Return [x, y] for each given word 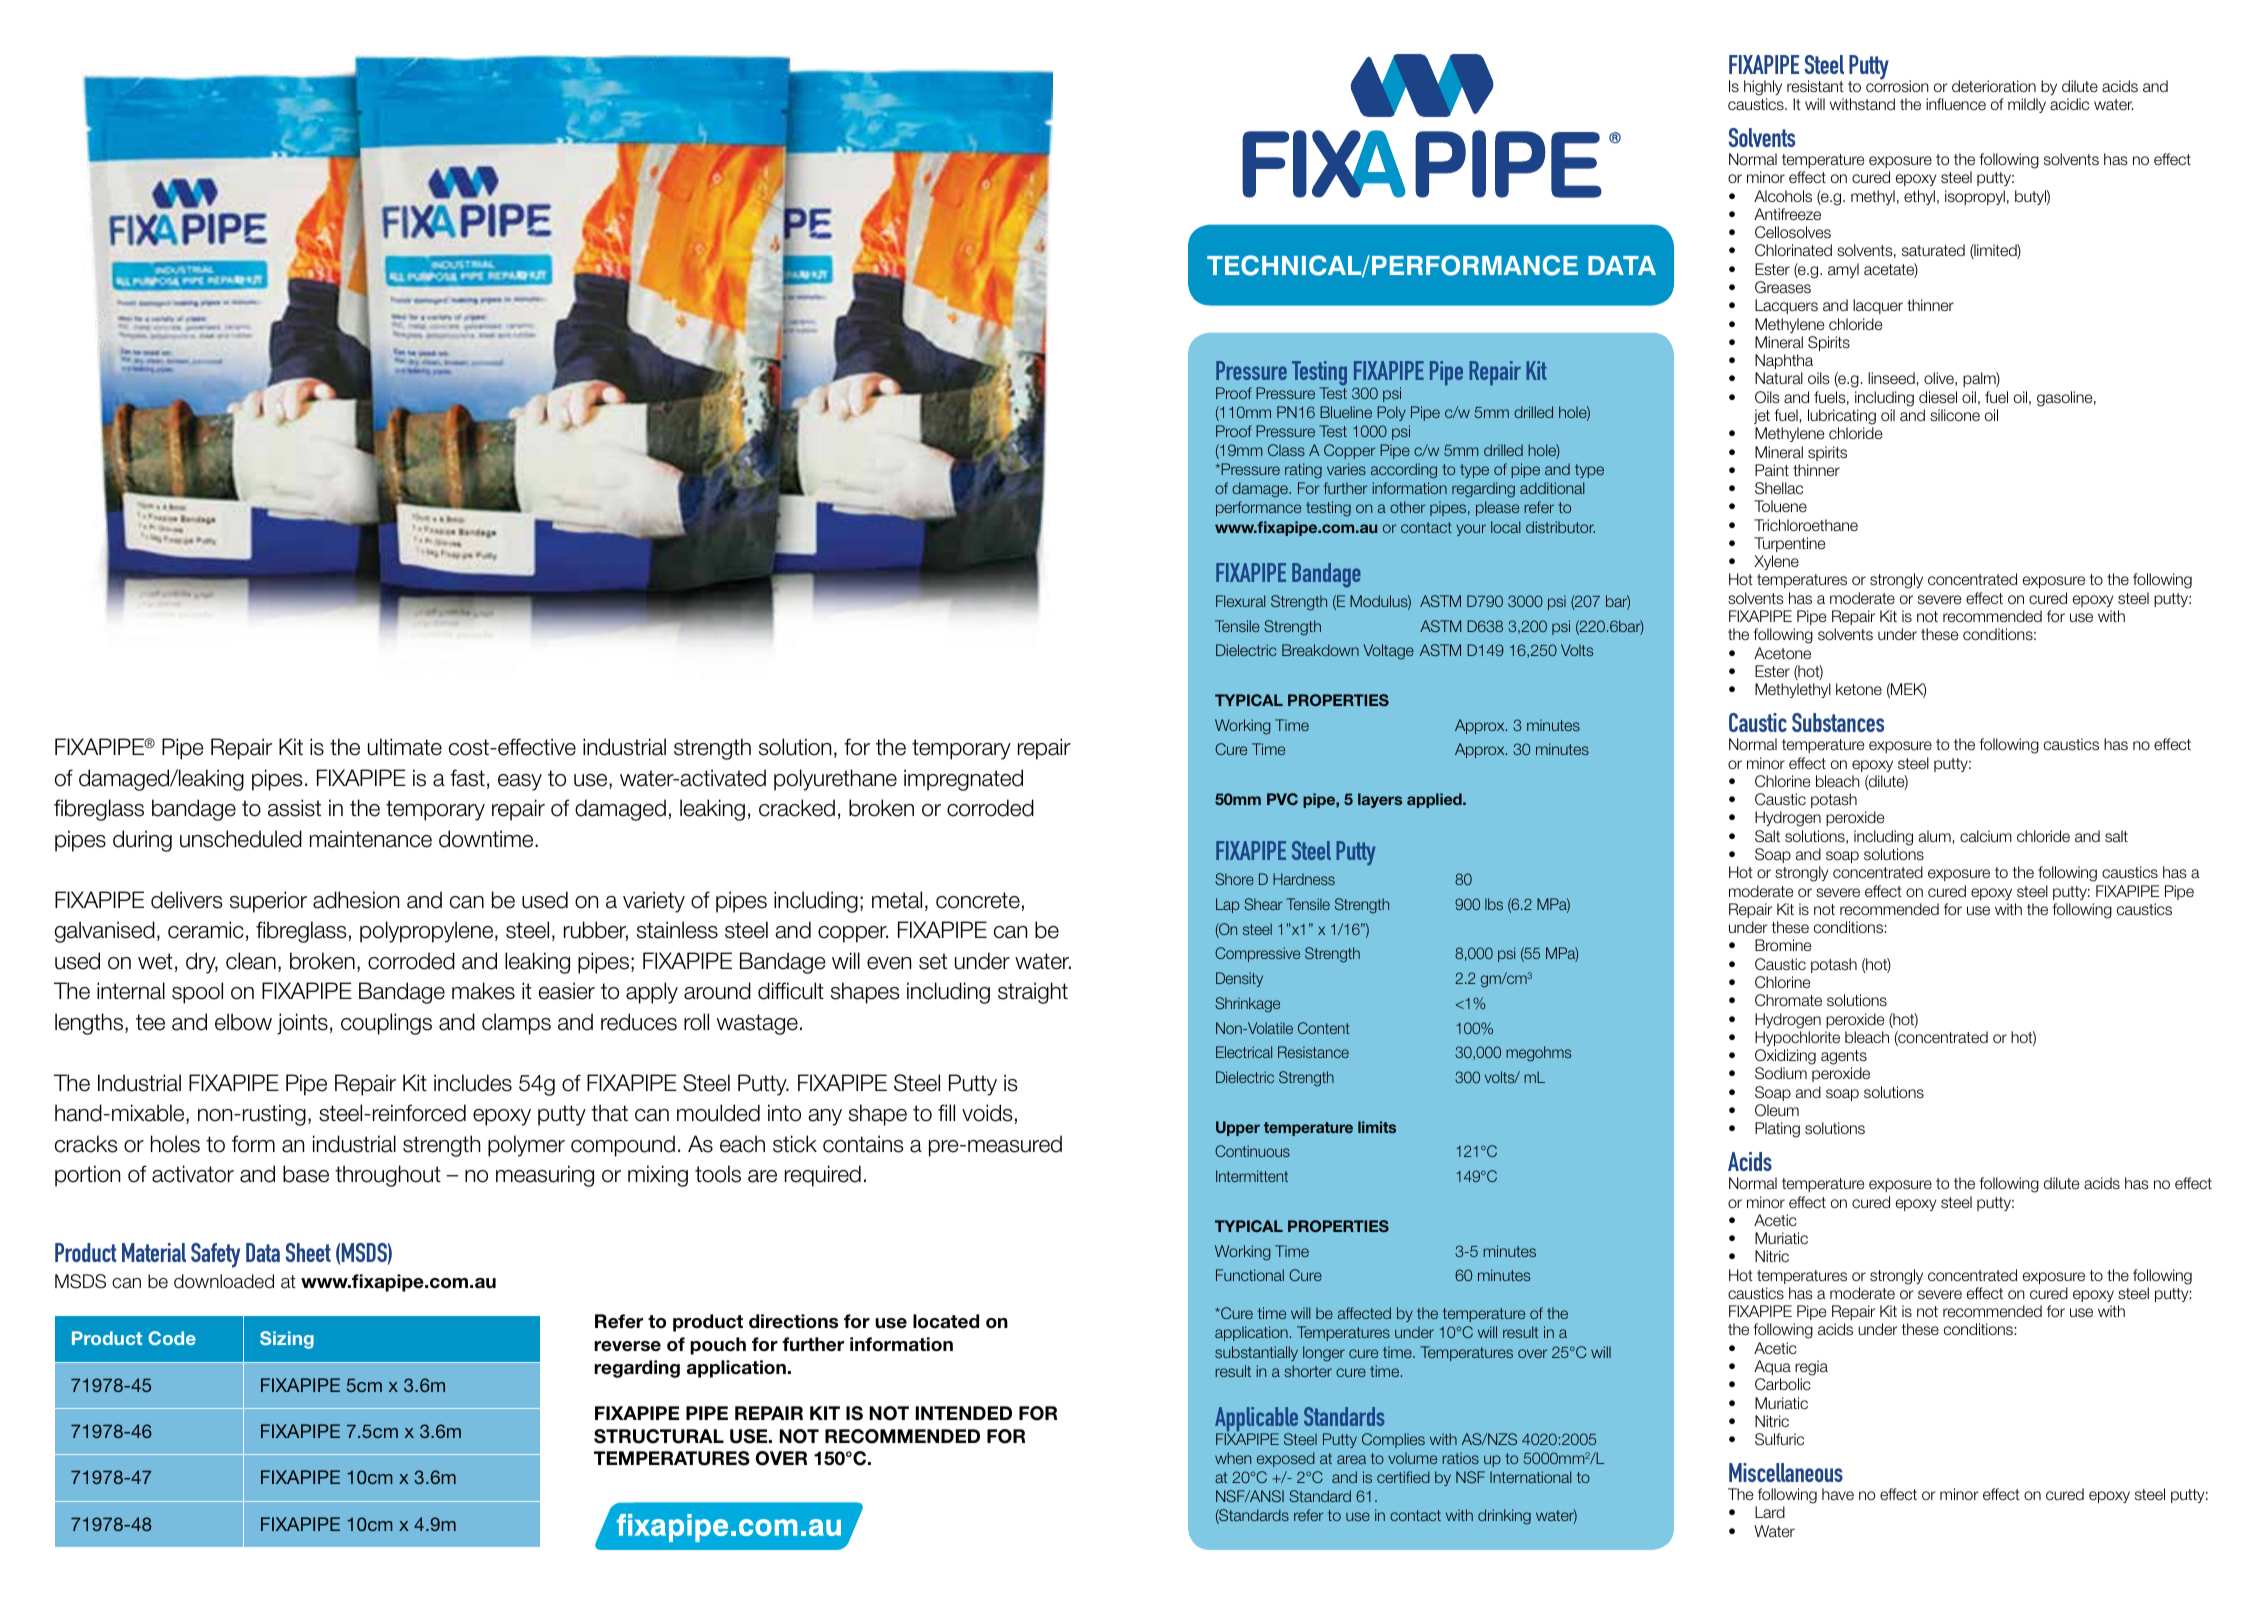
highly [1763, 88]
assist [294, 808]
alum [1935, 836]
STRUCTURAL [659, 1436]
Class [1286, 450]
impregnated [963, 780]
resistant [1815, 86]
